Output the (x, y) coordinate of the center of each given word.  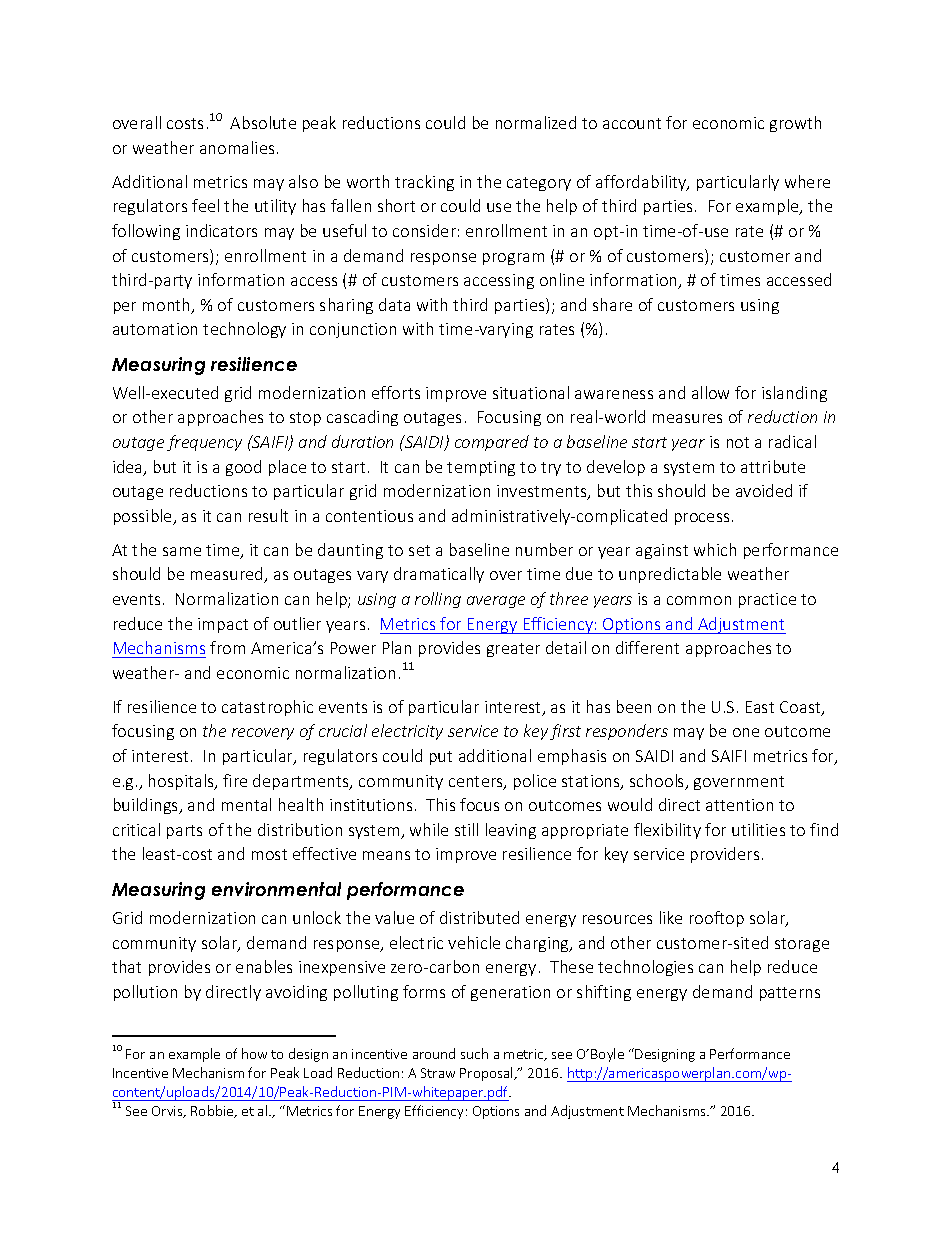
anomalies (237, 147)
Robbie (213, 1111)
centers (477, 783)
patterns (790, 994)
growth (795, 124)
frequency (204, 443)
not (738, 442)
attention (739, 805)
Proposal (487, 1074)
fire (235, 780)
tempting (481, 468)
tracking (424, 183)
